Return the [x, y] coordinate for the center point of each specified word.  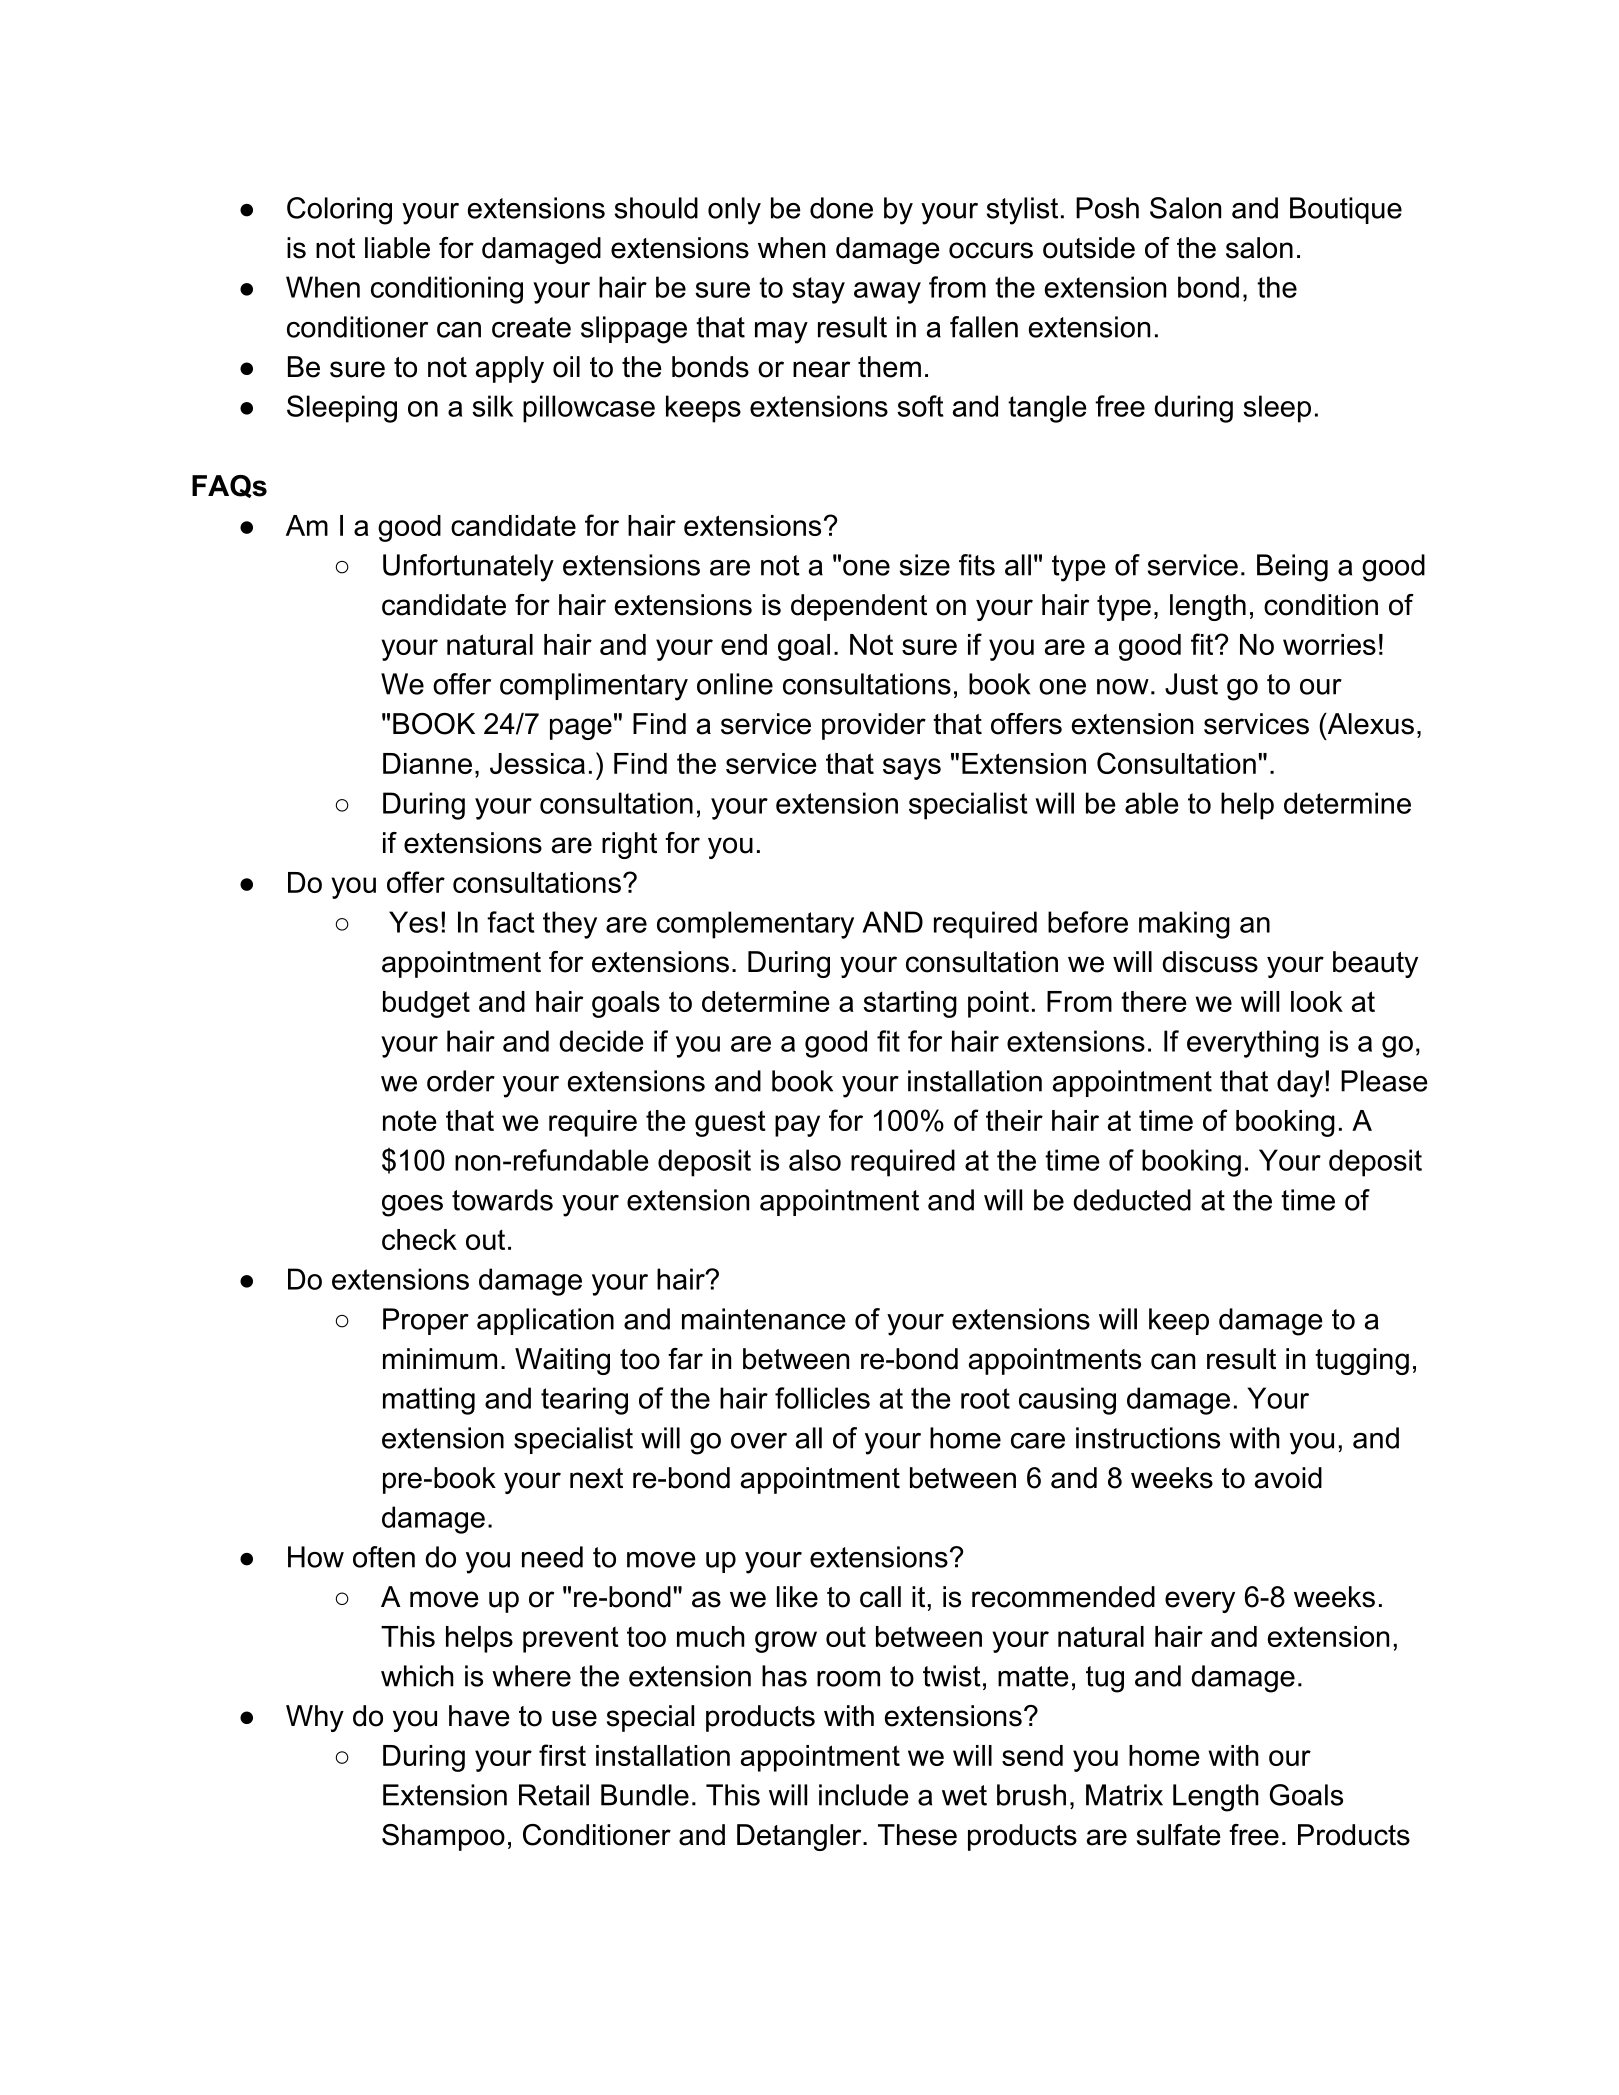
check [419, 1239]
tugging [1362, 1361]
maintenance [764, 1319]
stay [818, 290]
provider [874, 726]
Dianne [427, 763]
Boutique [1346, 210]
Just [1191, 684]
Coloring [339, 211]
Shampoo [443, 1837]
